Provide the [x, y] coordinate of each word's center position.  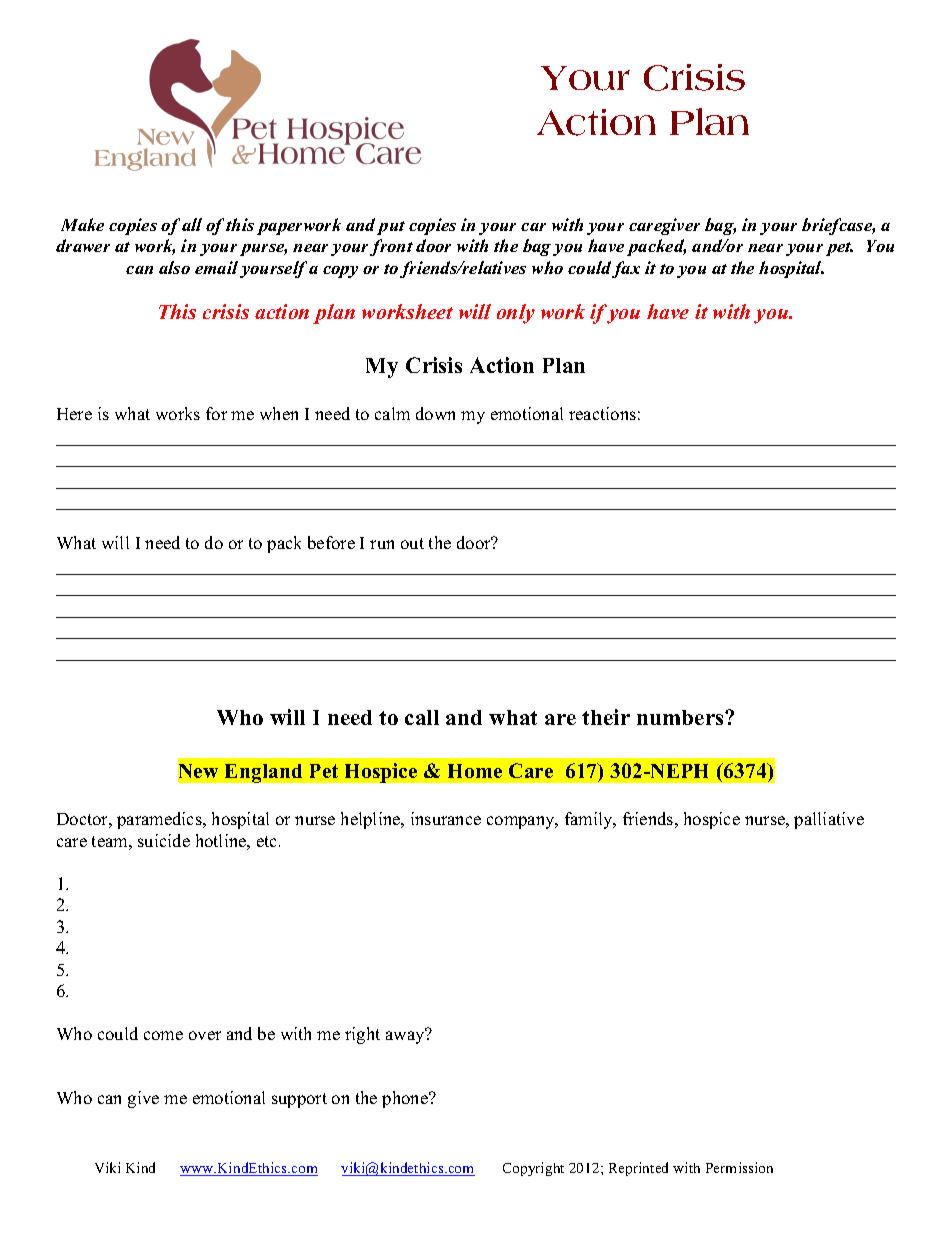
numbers [681, 717]
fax [626, 269]
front [391, 247]
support [299, 1100]
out [412, 543]
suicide [164, 840]
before [331, 542]
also [174, 267]
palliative [829, 820]
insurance [446, 818]
